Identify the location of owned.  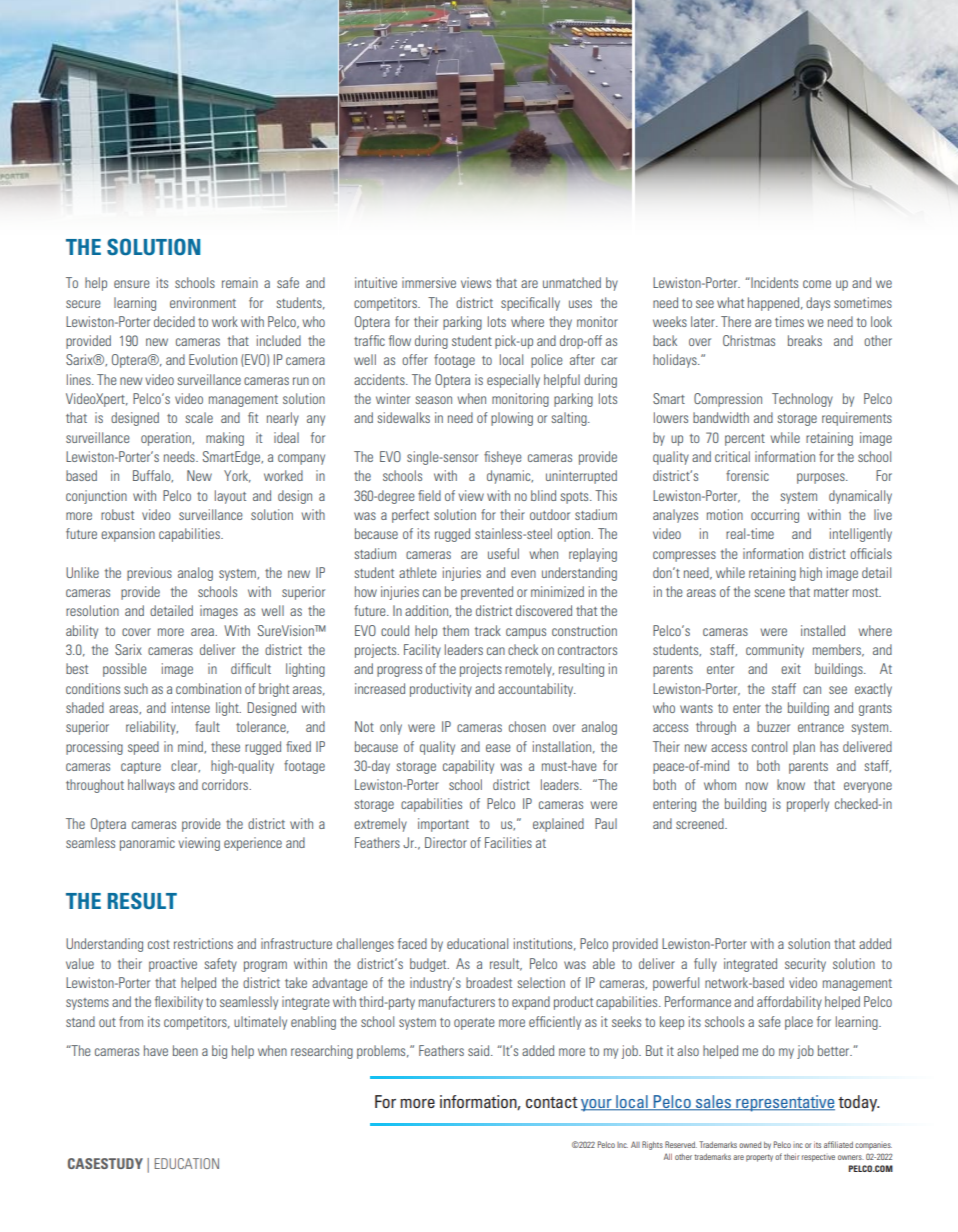
(750, 1145).
